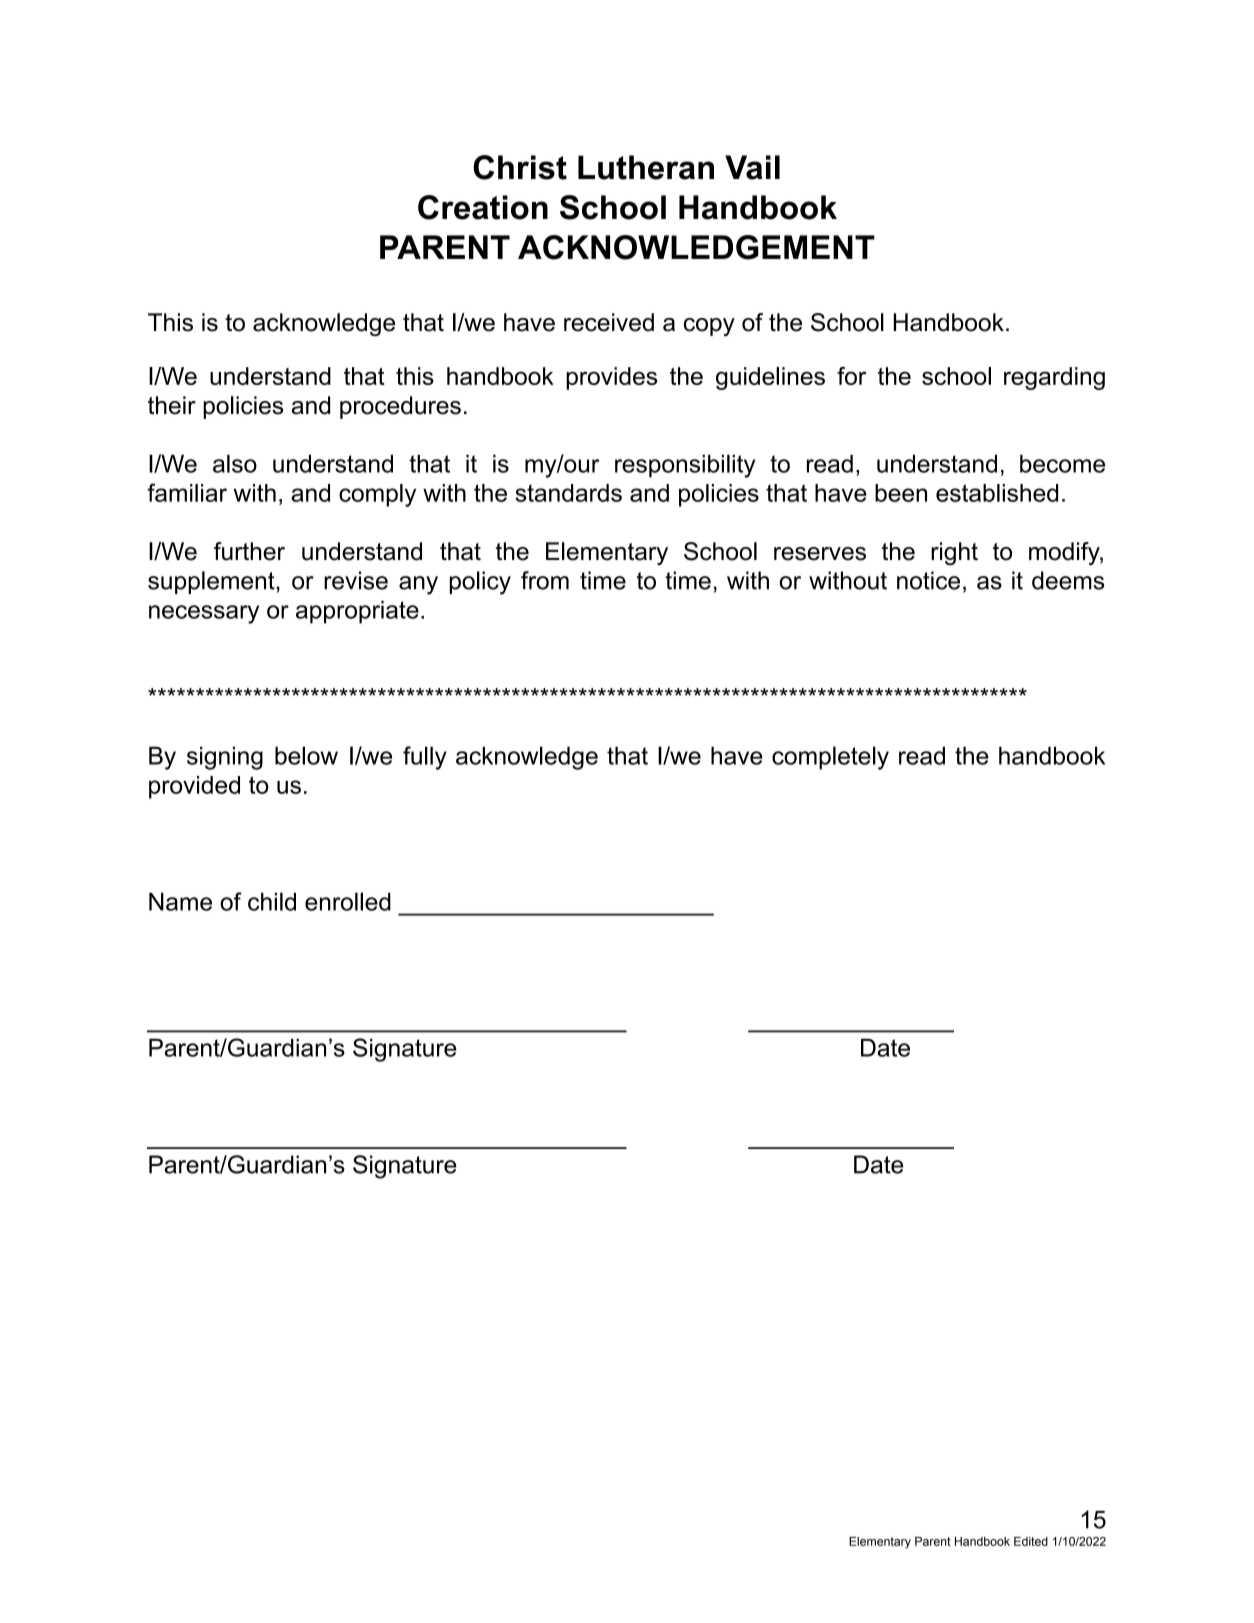  Describe the element at coordinates (1031, 1541) in the screenshot. I see `Edited` at that location.
